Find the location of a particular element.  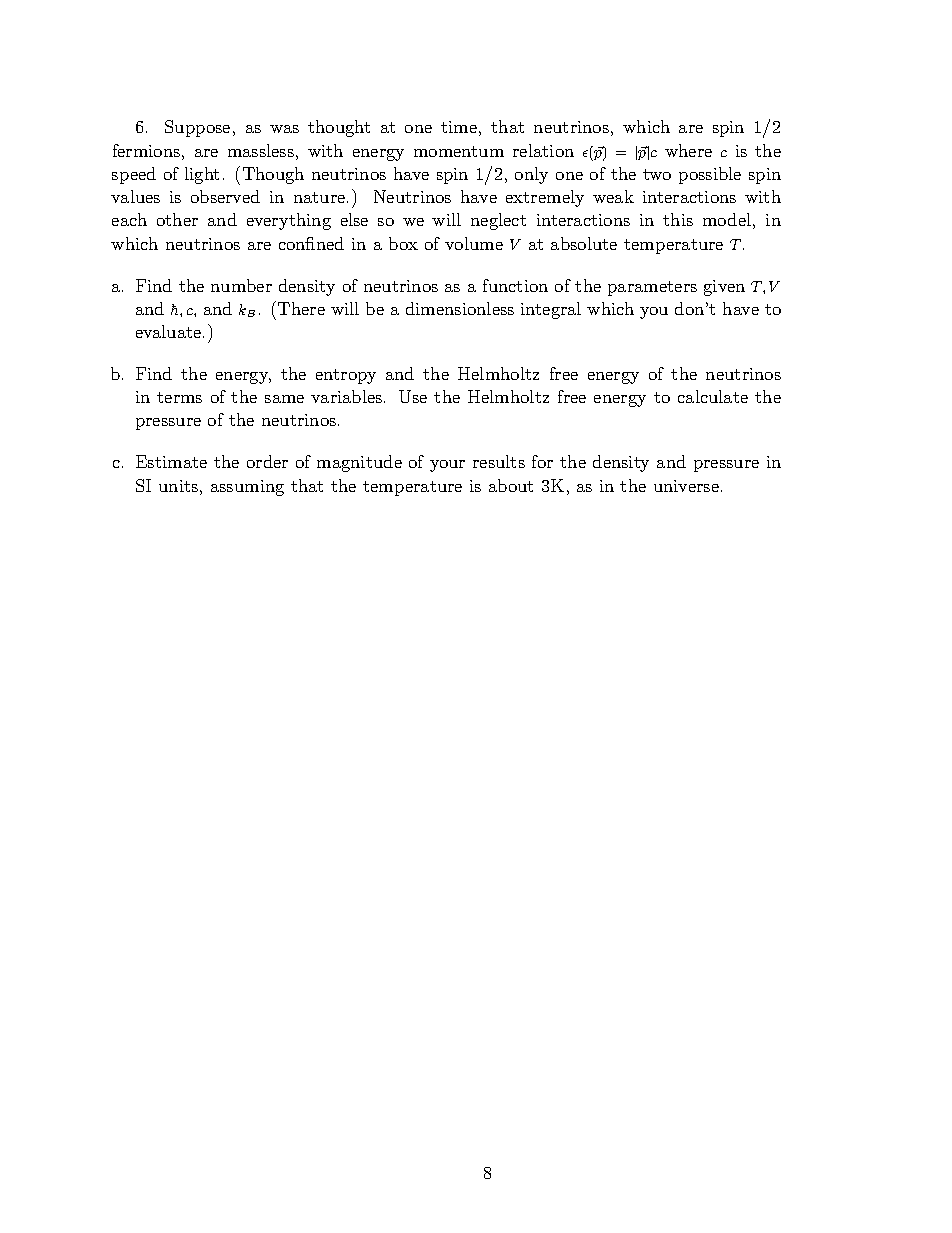

time is located at coordinates (459, 127).
